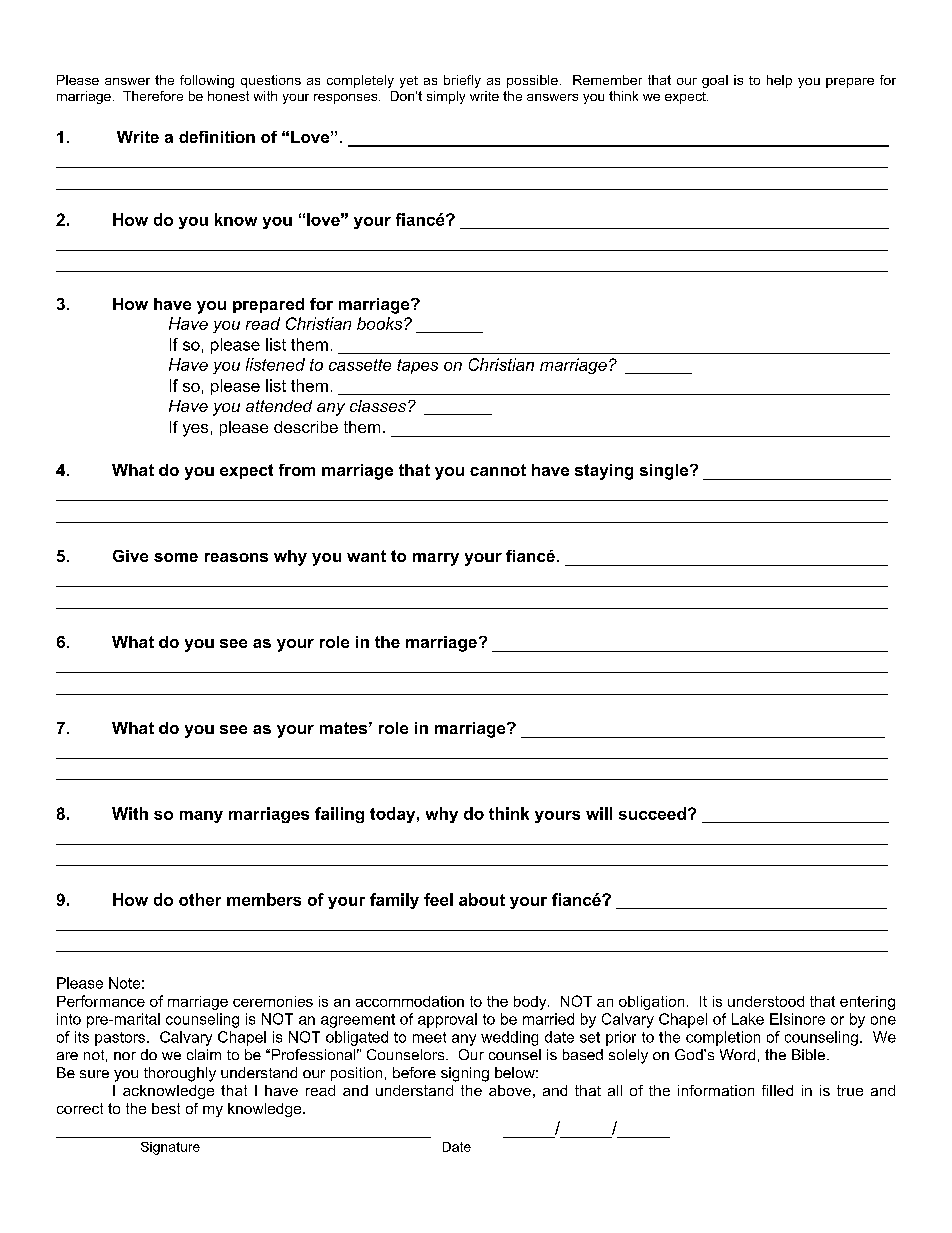 The height and width of the screenshot is (1233, 952). Describe the element at coordinates (153, 96) in the screenshot. I see `Therefore` at that location.
